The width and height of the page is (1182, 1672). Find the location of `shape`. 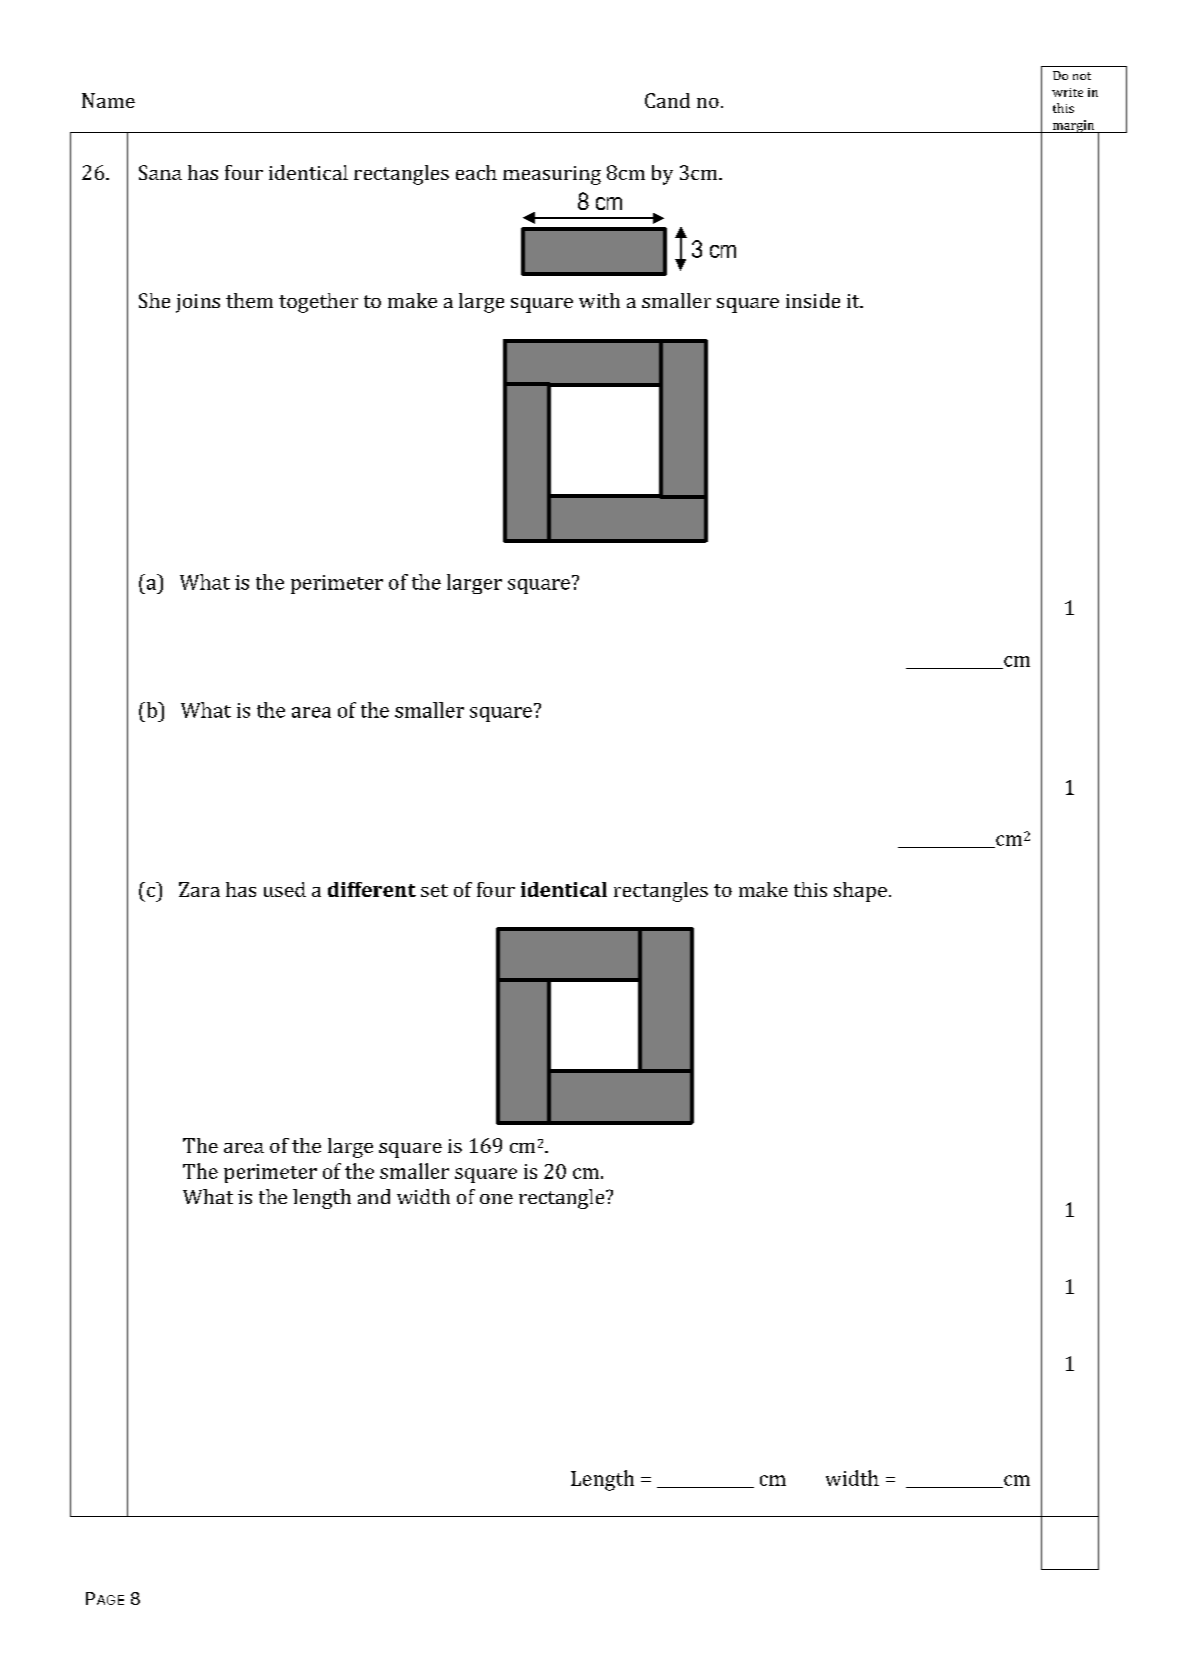

shape is located at coordinates (860, 892).
